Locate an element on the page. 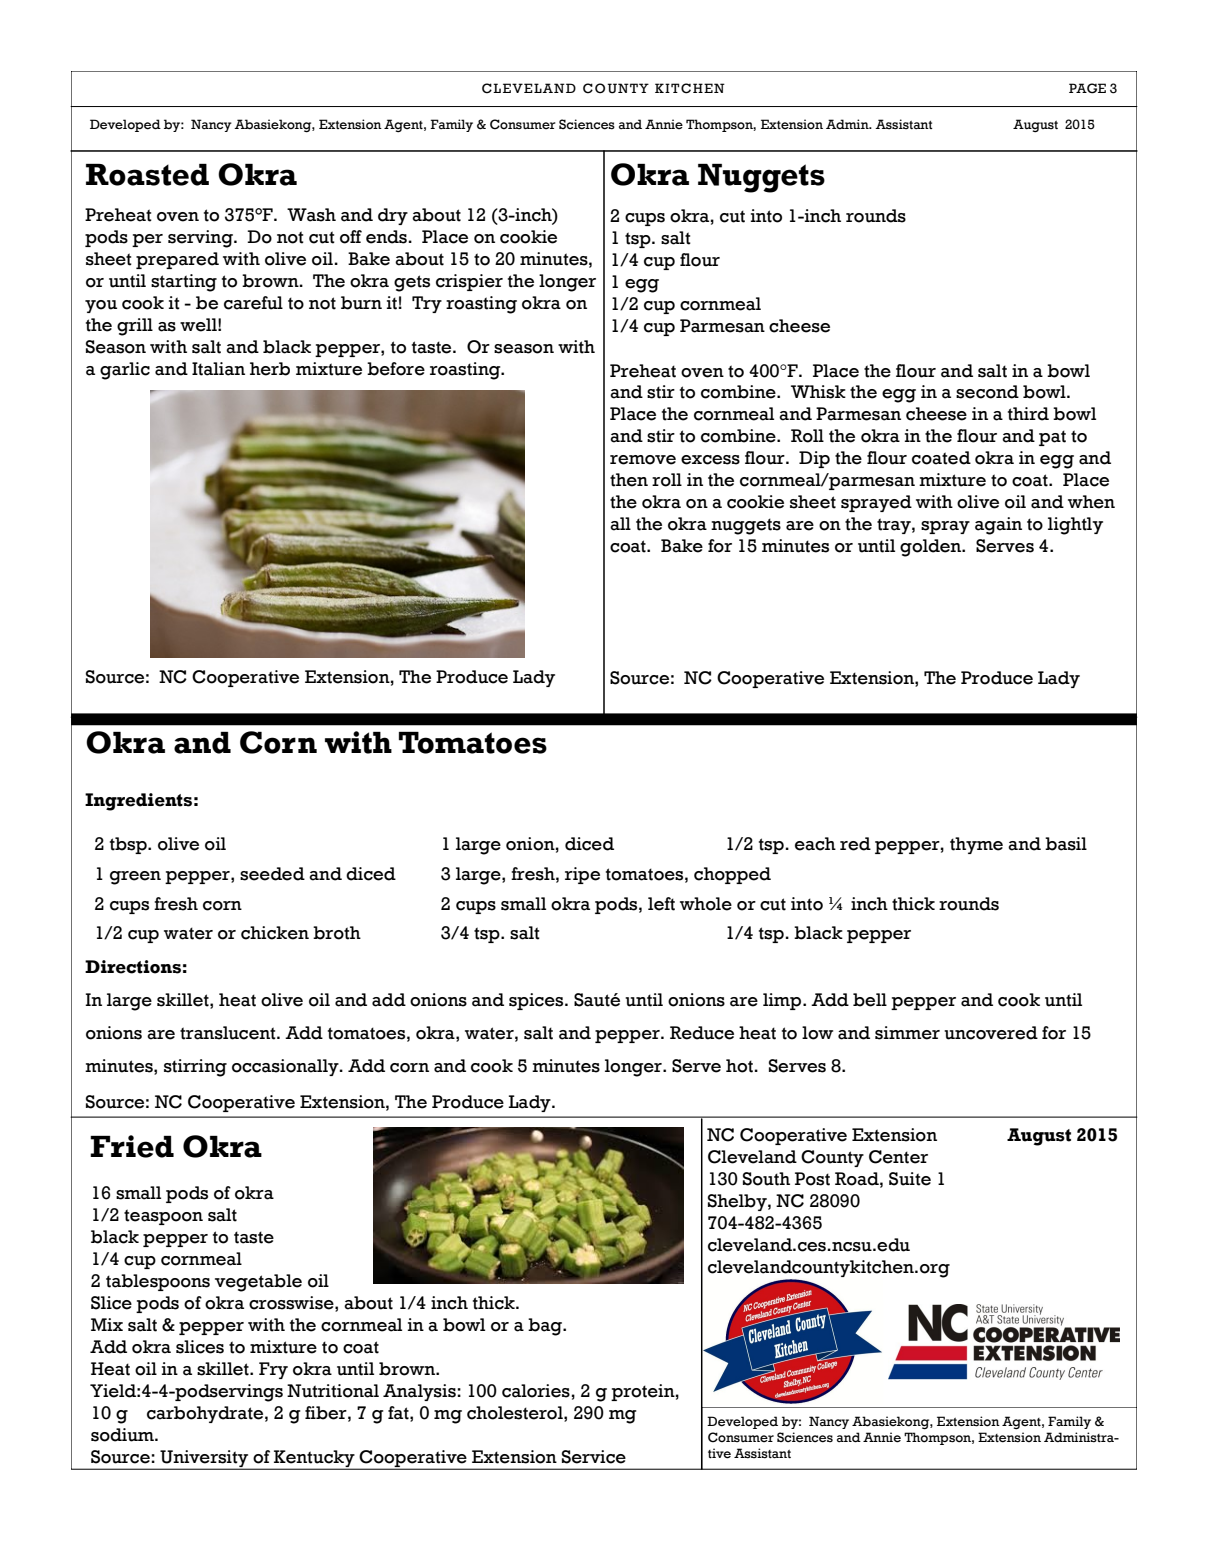 This image has width=1208, height=1563. Italian is located at coordinates (218, 369).
